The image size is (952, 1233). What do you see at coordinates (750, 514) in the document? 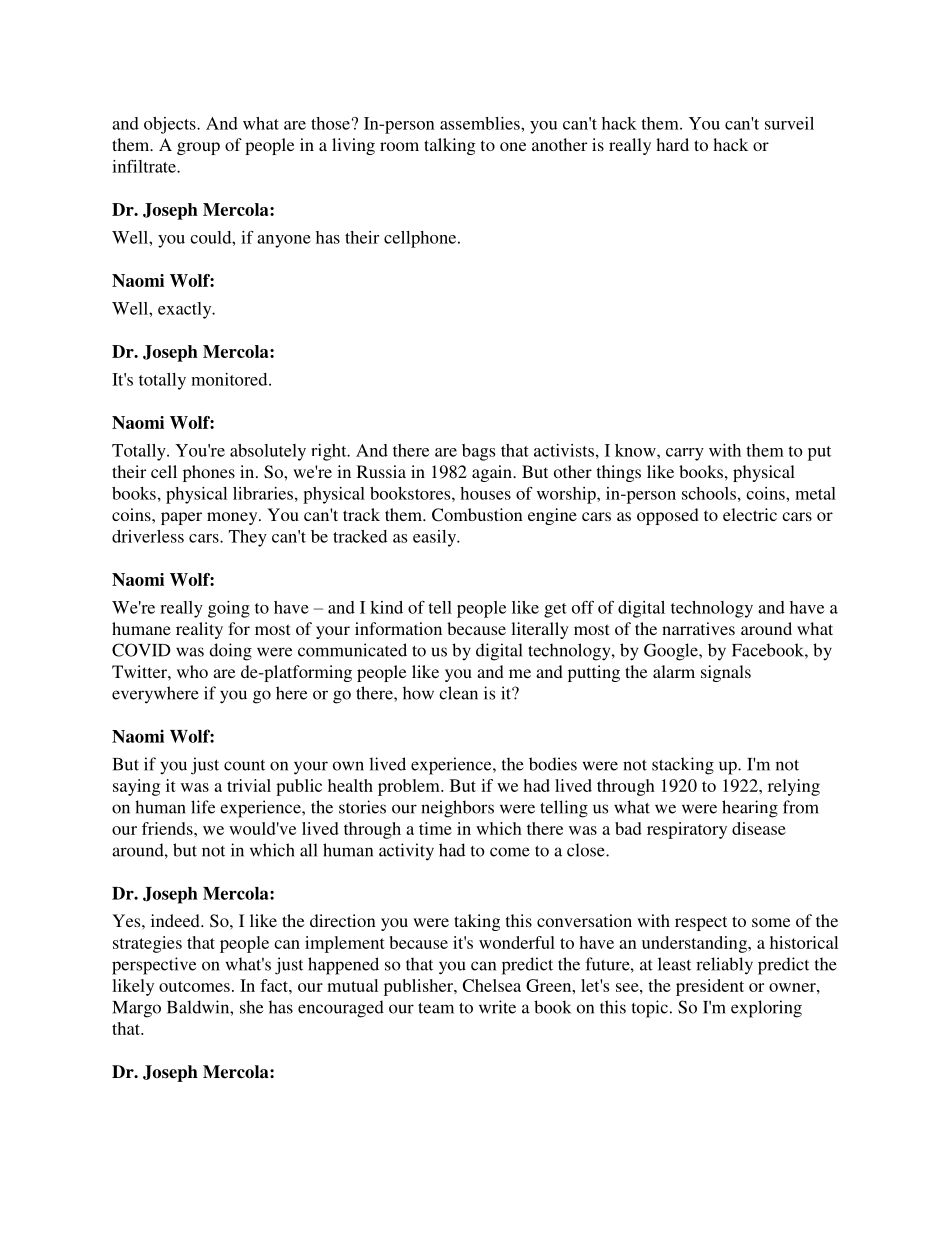
I see `electric` at bounding box center [750, 514].
